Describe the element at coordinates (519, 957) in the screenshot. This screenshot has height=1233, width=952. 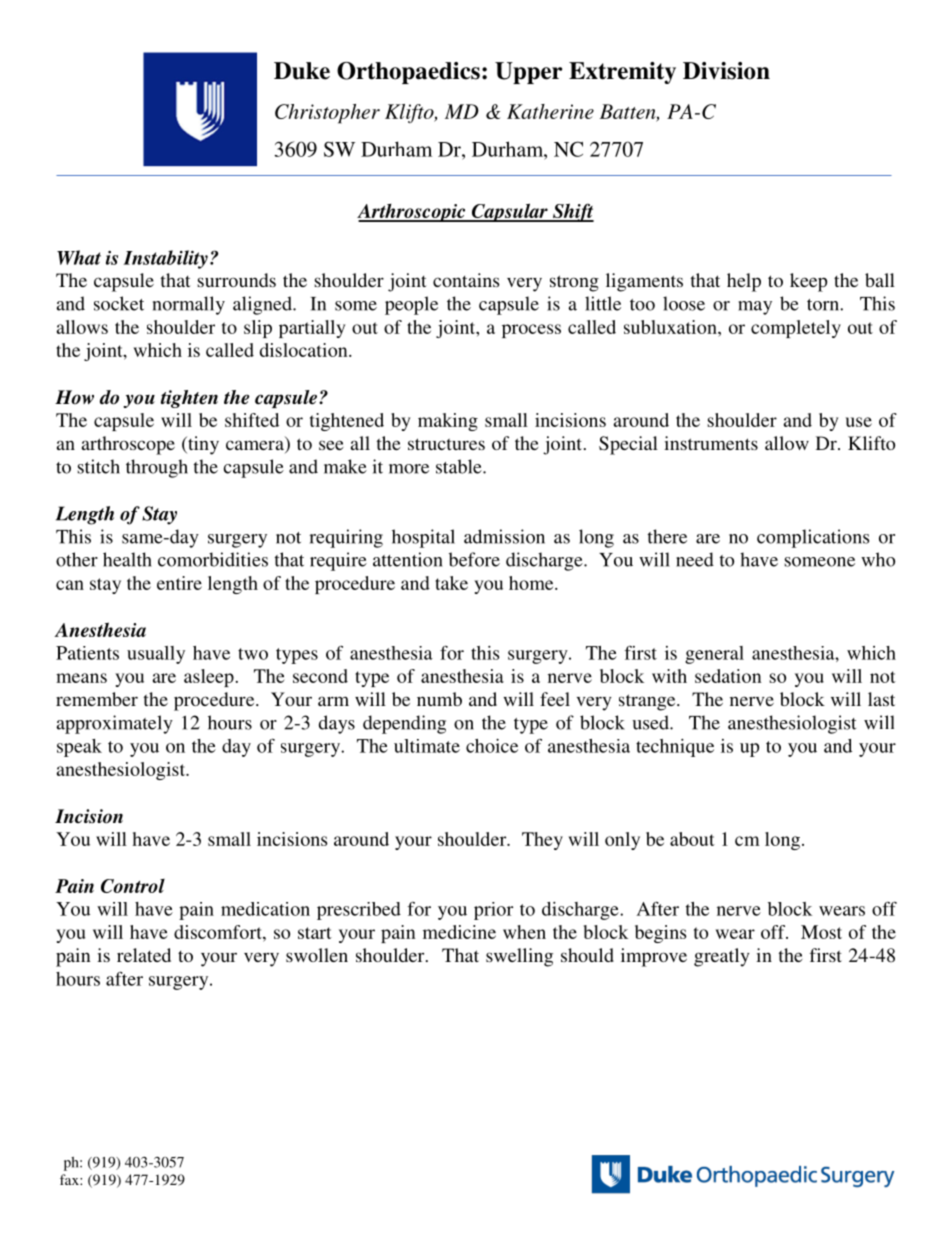
I see `swelling` at that location.
